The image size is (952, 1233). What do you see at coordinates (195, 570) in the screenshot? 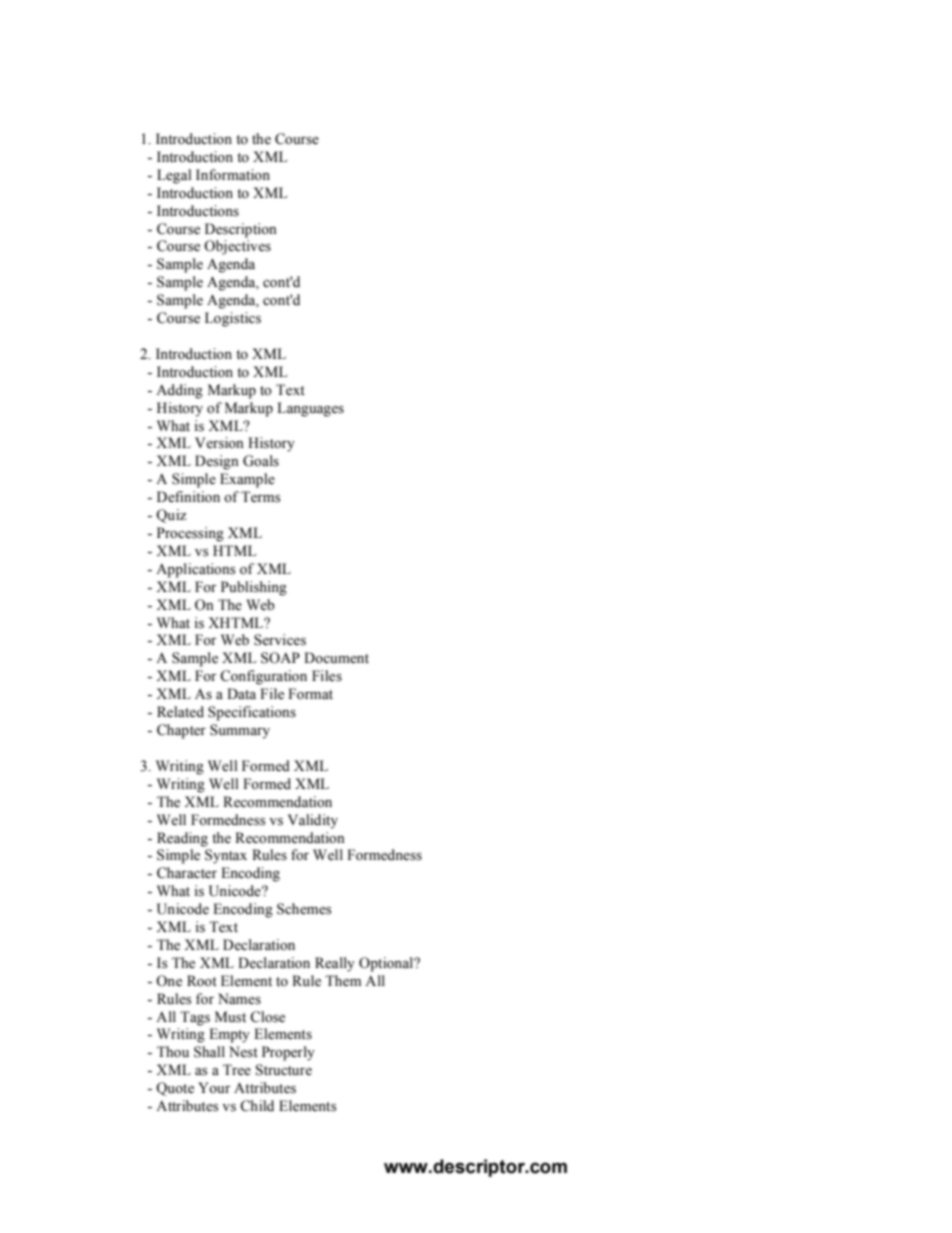
I see `Applications` at bounding box center [195, 570].
